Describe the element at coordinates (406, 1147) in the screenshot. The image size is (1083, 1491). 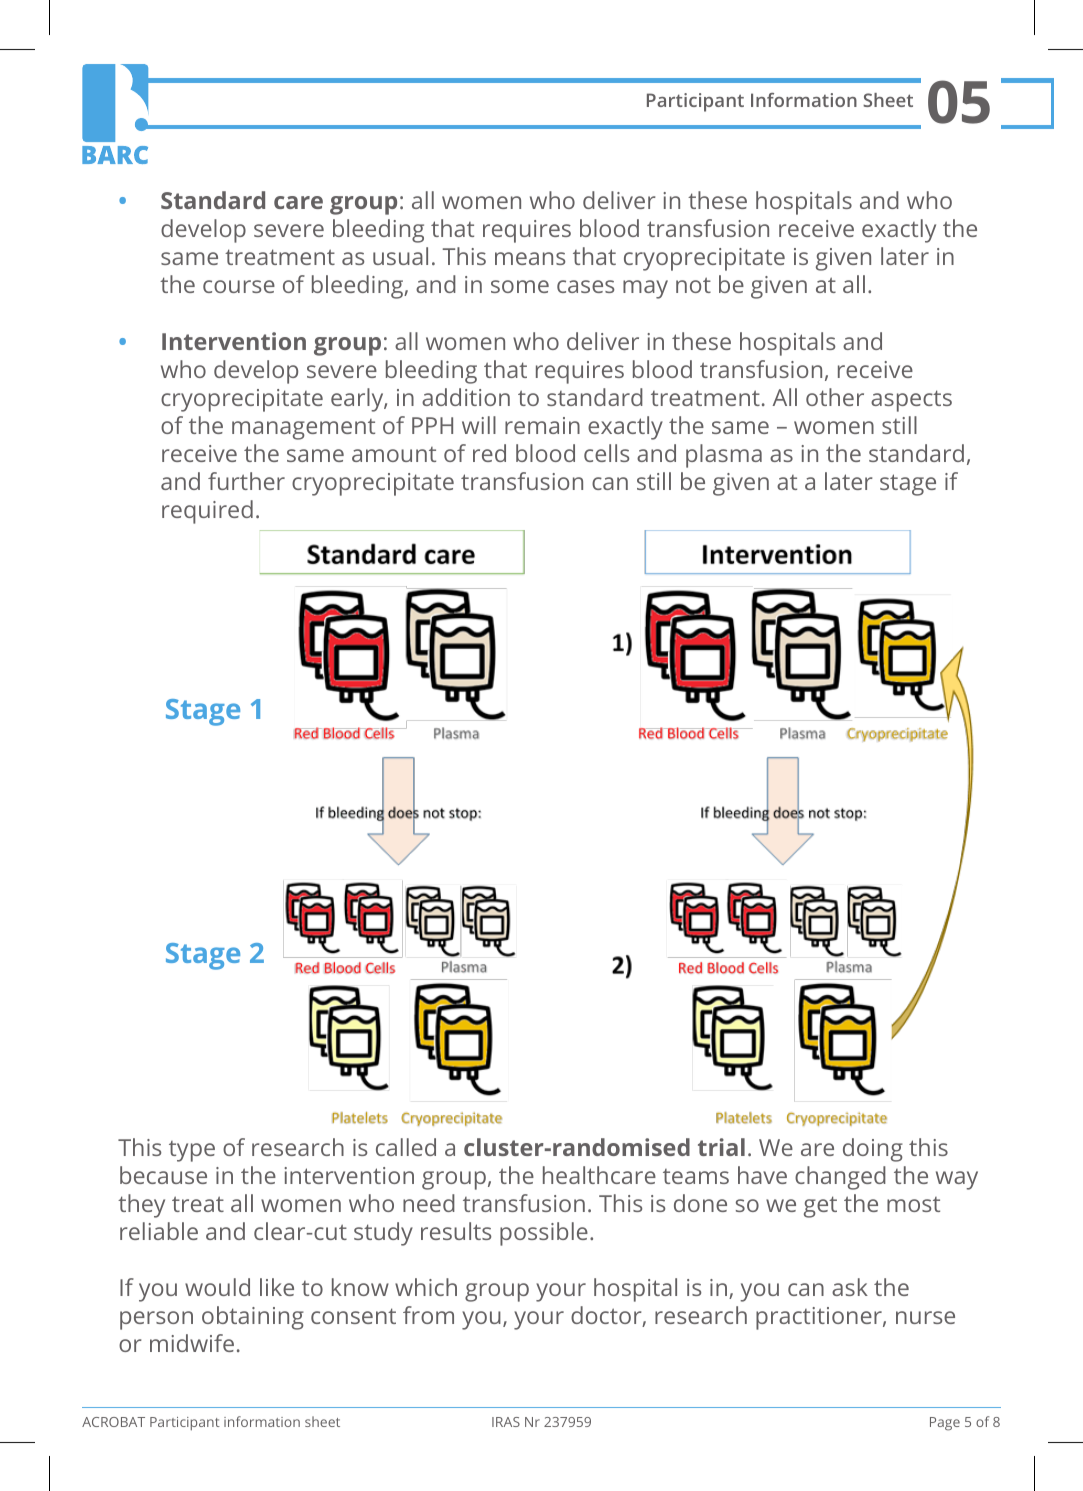
I see `called` at that location.
